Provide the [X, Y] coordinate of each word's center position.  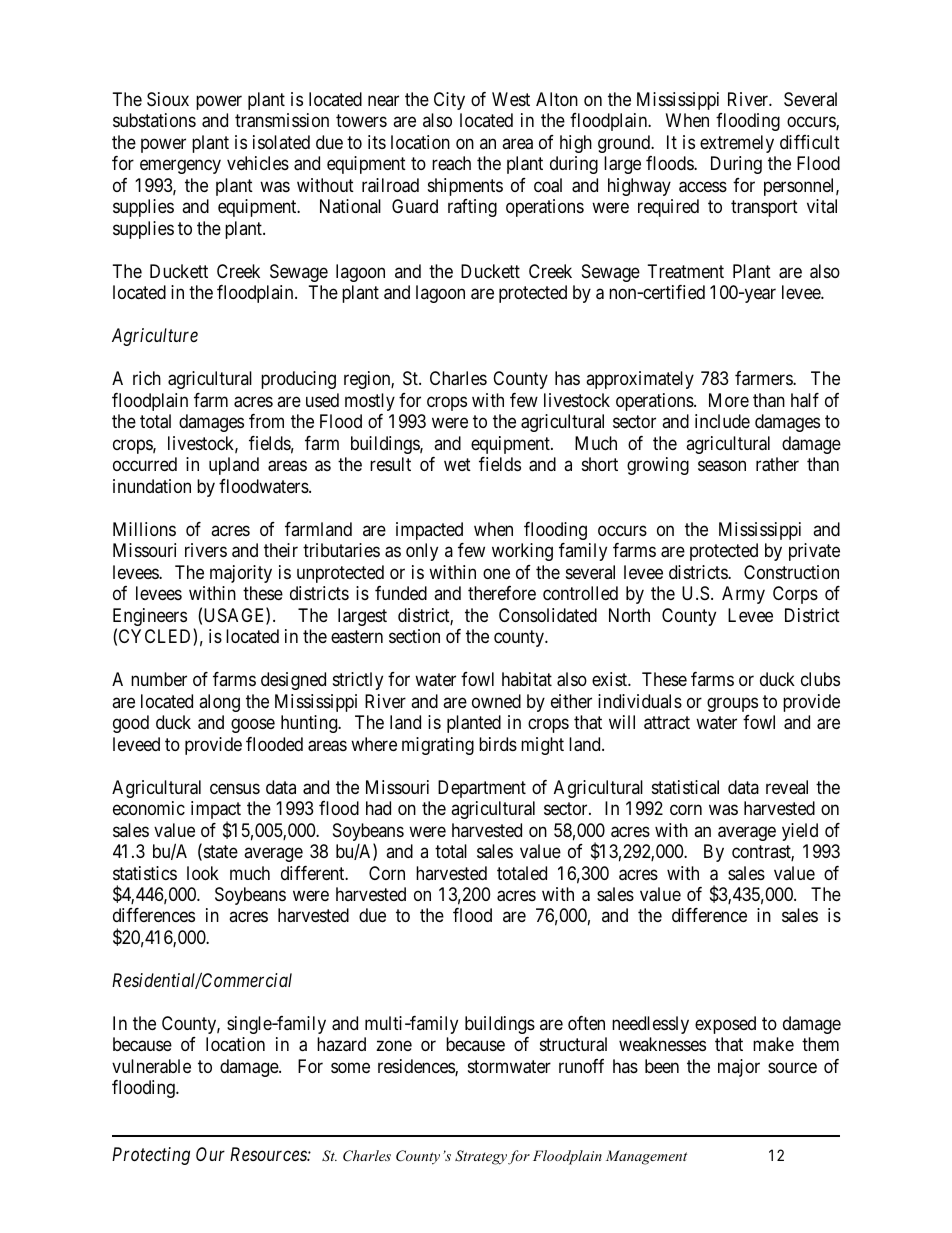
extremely [737, 144]
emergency [180, 167]
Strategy [481, 1157]
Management [646, 1157]
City [449, 101]
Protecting [151, 1156]
